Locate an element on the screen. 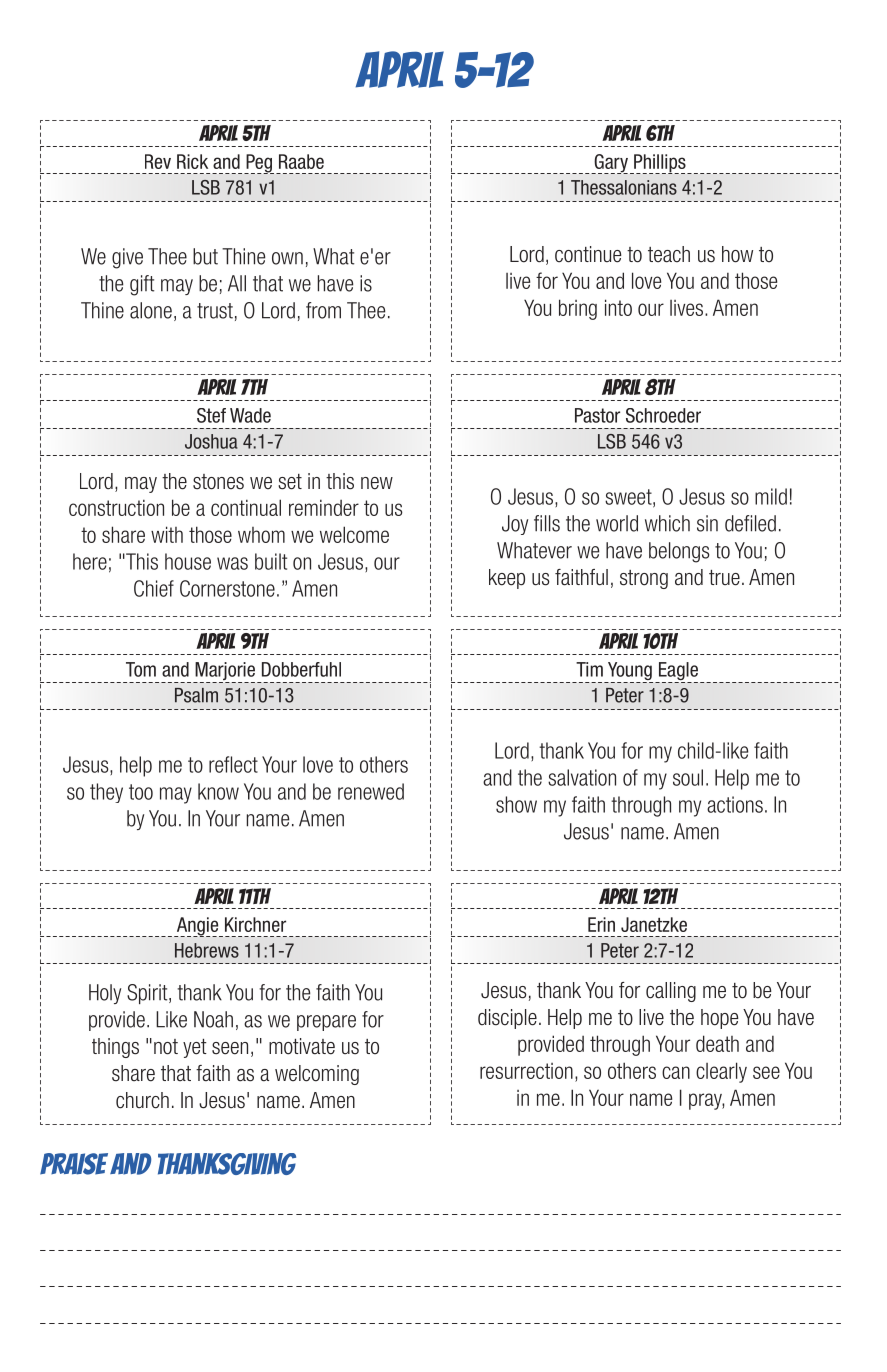 The width and height of the screenshot is (887, 1372). Tom is located at coordinates (141, 669).
